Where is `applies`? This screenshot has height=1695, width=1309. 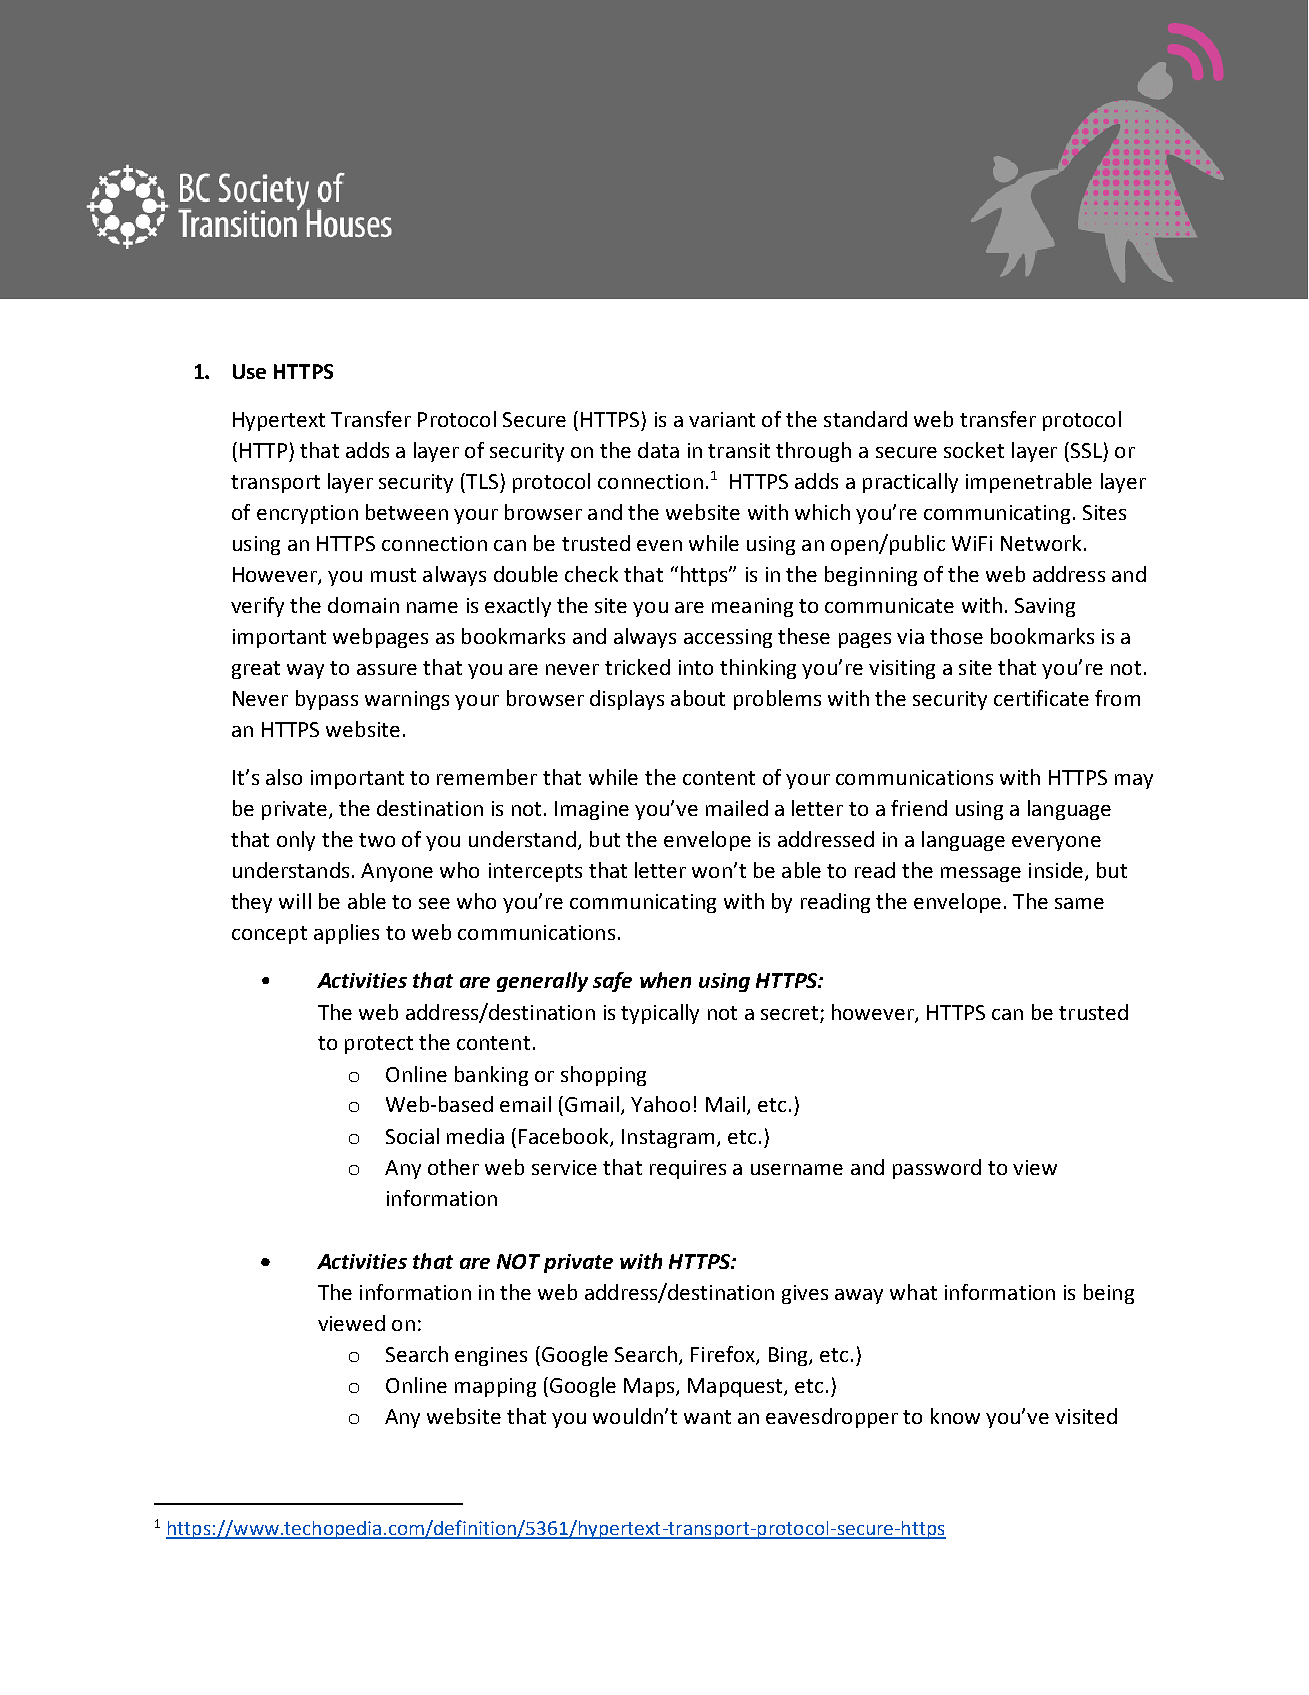
applies is located at coordinates (346, 934).
